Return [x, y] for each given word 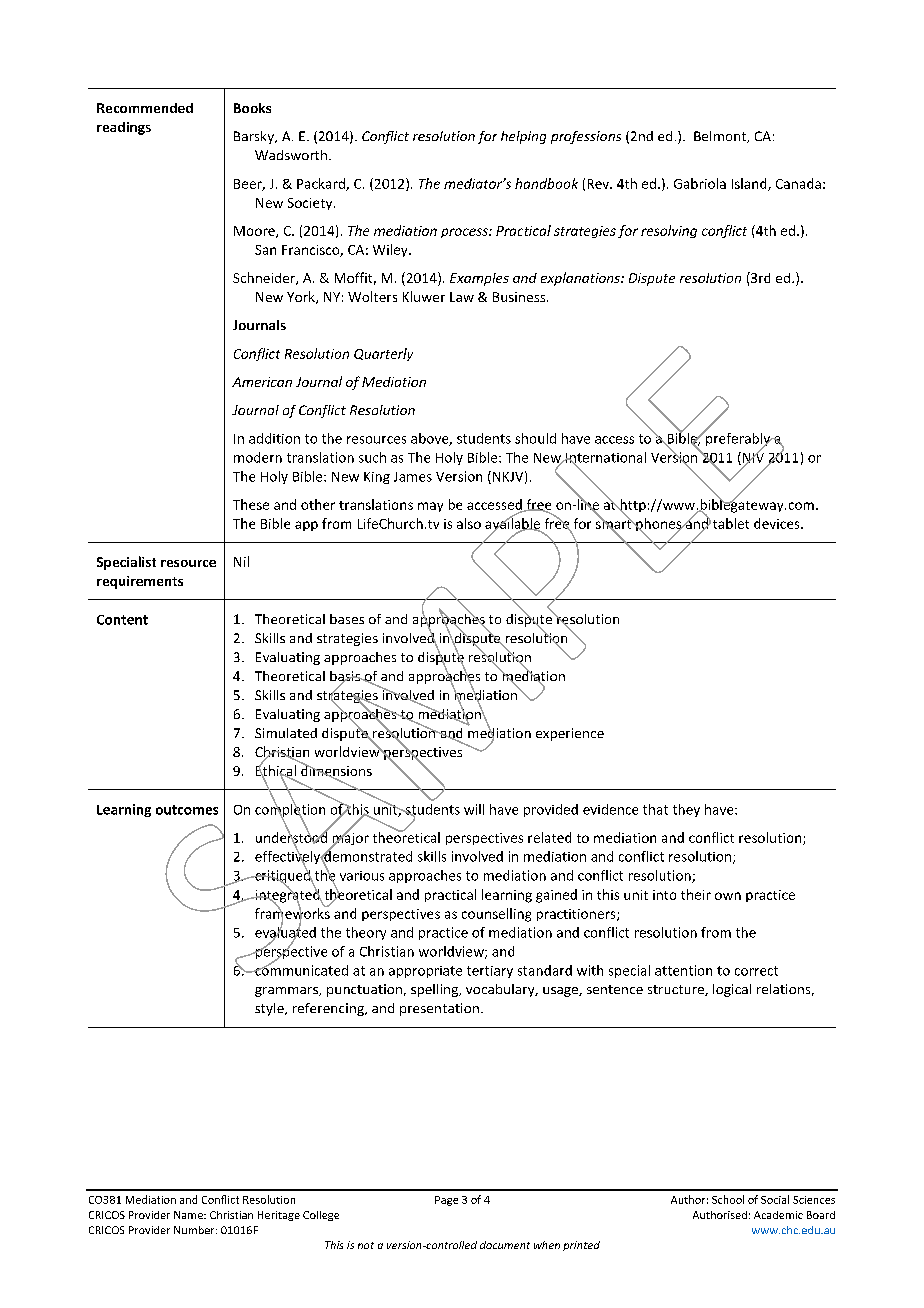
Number [195, 1230]
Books [252, 108]
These [251, 504]
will [474, 809]
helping [523, 137]
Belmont [721, 137]
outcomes [187, 810]
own [728, 896]
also [469, 523]
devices [778, 523]
